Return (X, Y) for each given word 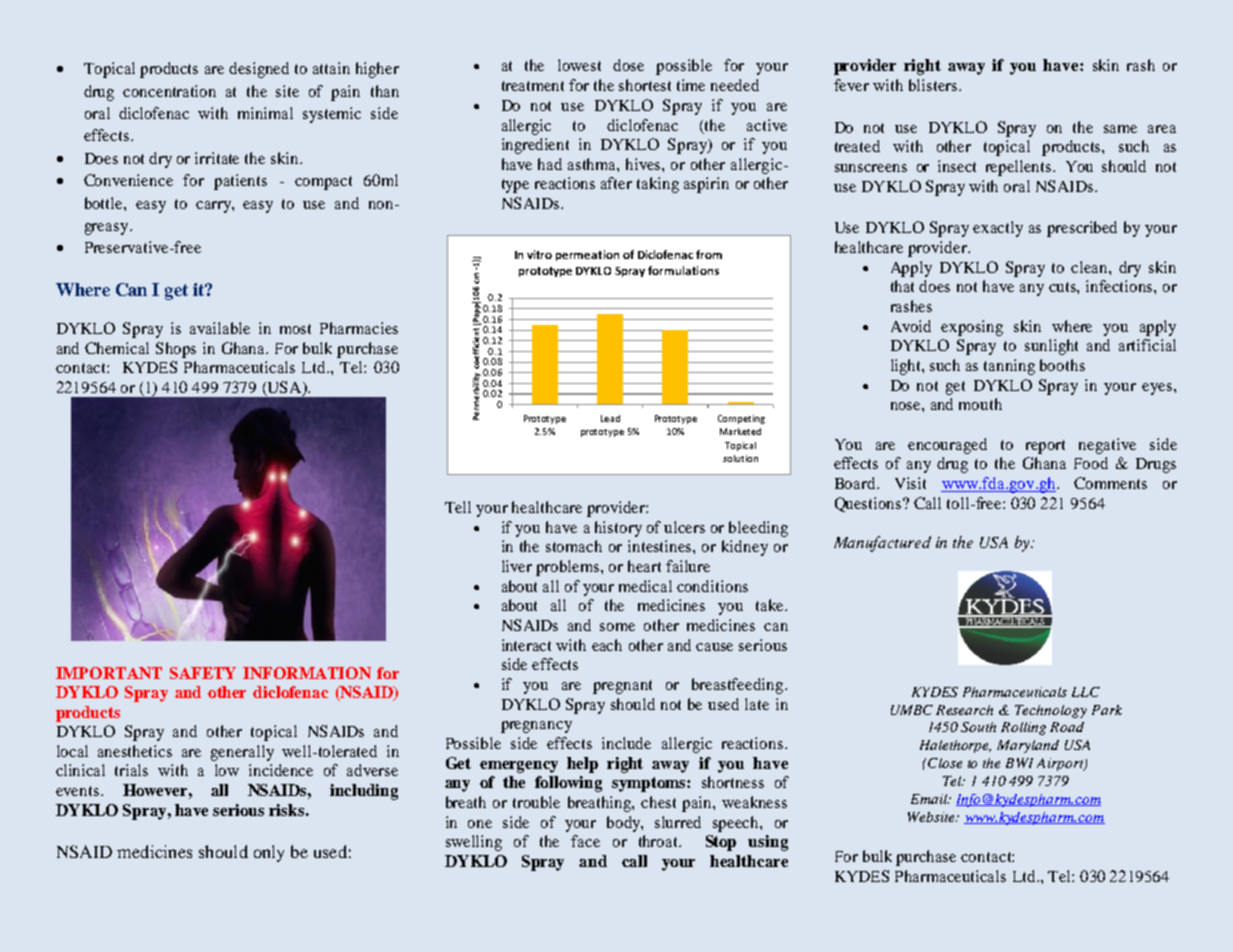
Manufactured (882, 544)
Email (930, 799)
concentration (169, 91)
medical (645, 586)
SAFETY (203, 673)
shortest (645, 85)
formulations (683, 270)
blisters (933, 85)
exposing (972, 328)
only (269, 853)
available (220, 328)
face (585, 841)
